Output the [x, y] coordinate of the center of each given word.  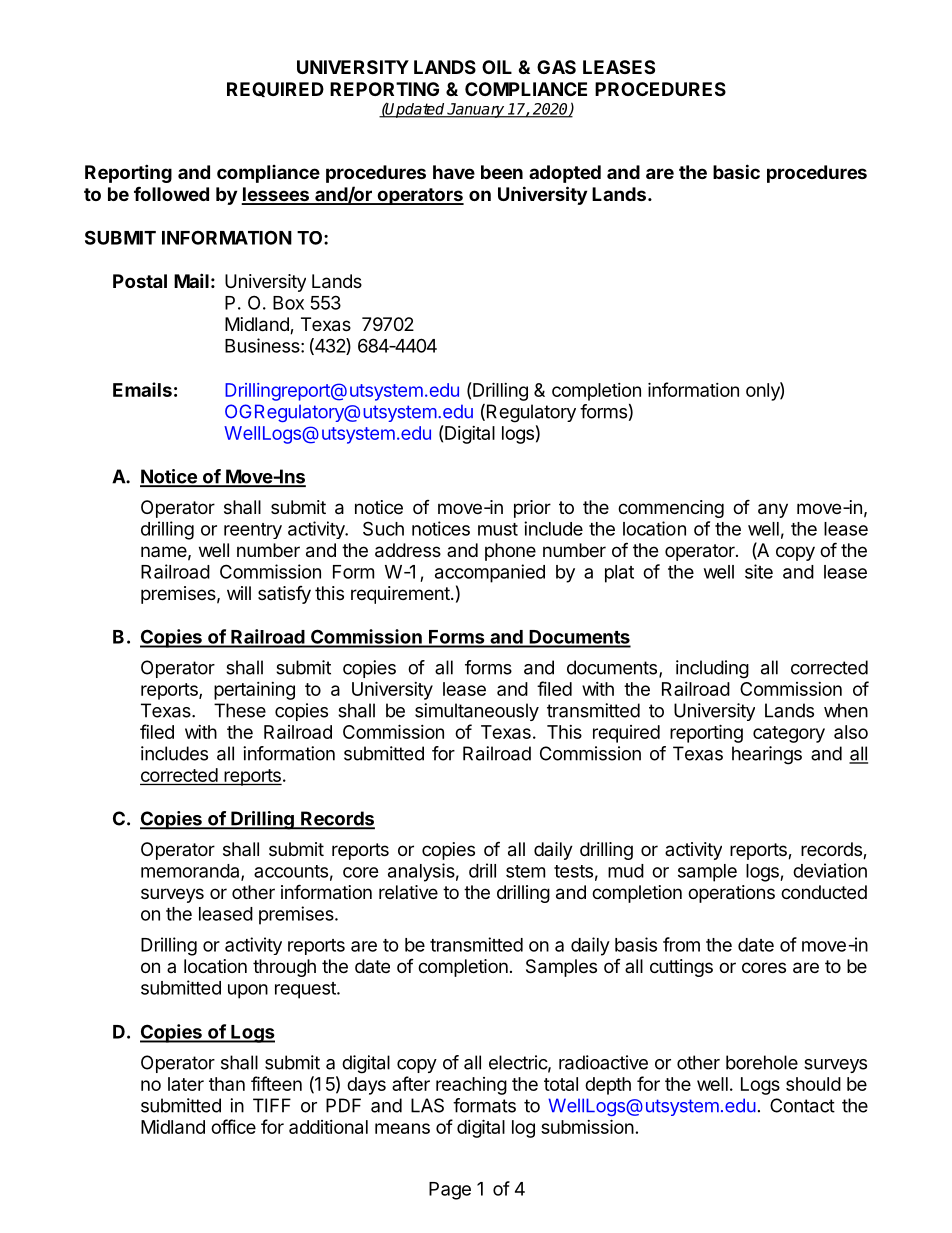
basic [736, 171]
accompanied [490, 573]
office [233, 1126]
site [759, 571]
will [239, 593]
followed [171, 194]
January [476, 110]
